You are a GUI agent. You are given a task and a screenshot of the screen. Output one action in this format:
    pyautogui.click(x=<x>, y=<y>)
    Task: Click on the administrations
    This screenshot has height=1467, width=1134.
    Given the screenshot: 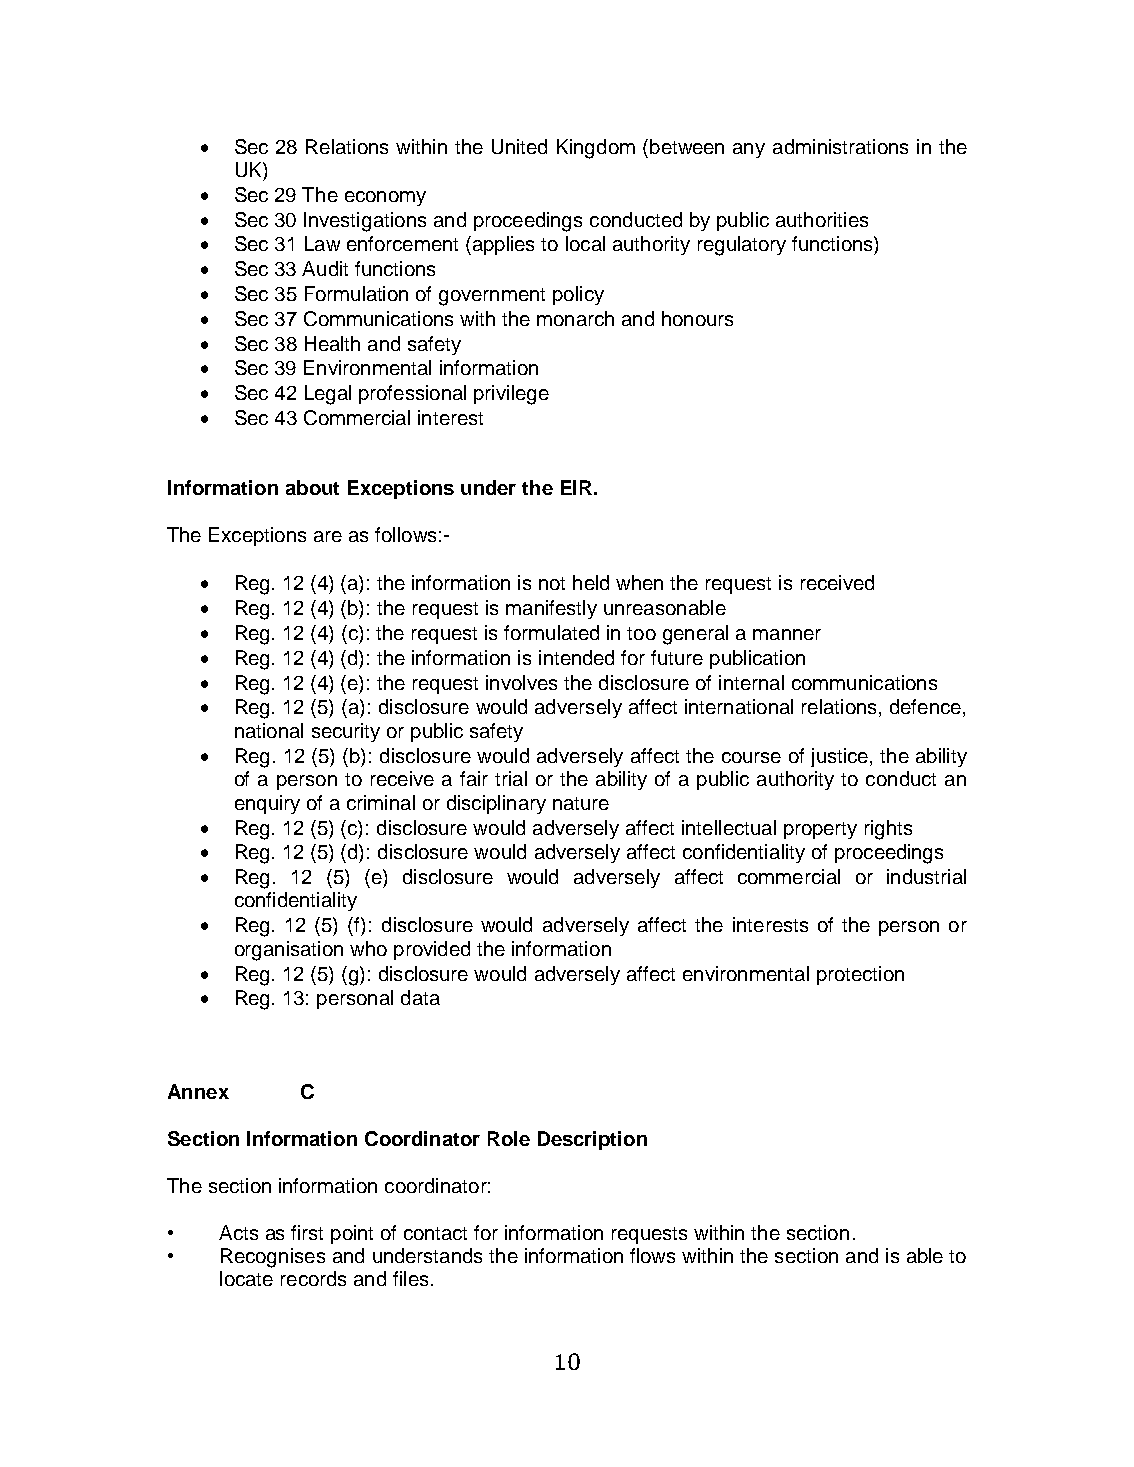 What is the action you would take?
    pyautogui.click(x=840, y=146)
